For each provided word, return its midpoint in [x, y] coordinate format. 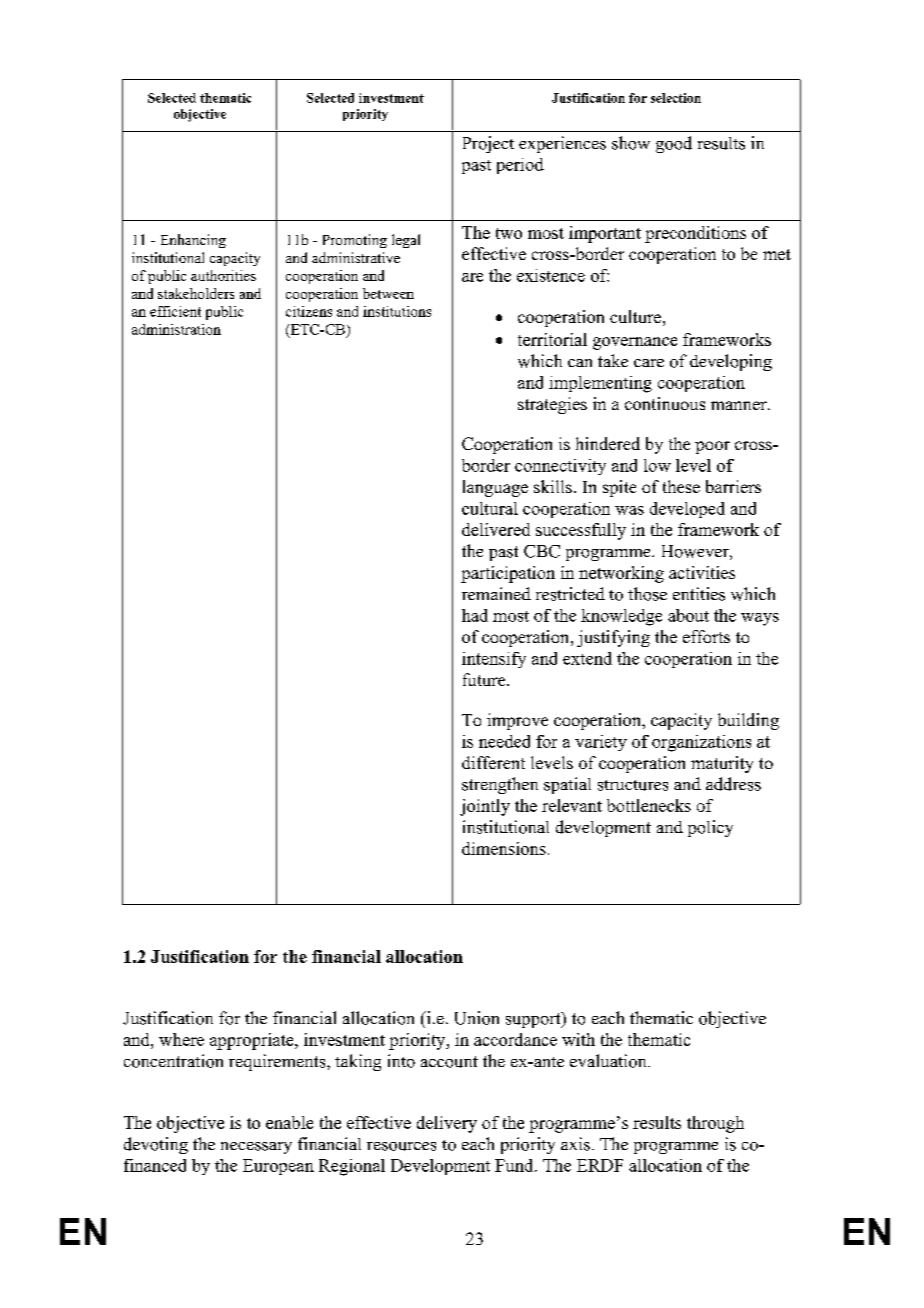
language [495, 488]
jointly [485, 807]
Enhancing [193, 241]
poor [712, 447]
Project [488, 144]
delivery [447, 1124]
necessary [256, 1148]
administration [176, 329]
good [674, 144]
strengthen [500, 785]
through [715, 1124]
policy [710, 828]
